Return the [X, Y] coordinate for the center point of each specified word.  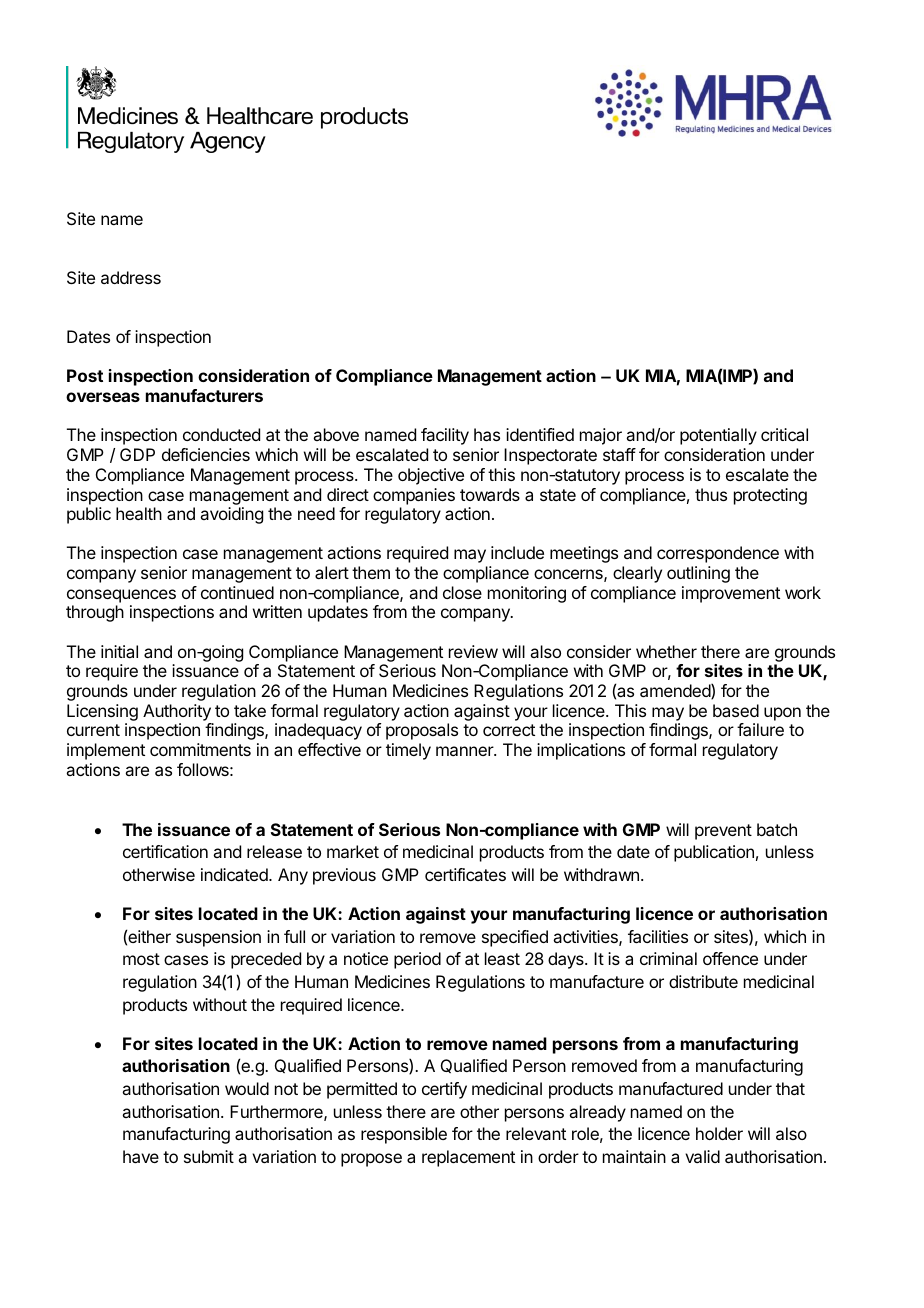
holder [719, 1133]
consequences [121, 596]
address [131, 277]
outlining [698, 574]
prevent [723, 832]
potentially [718, 436]
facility [445, 436]
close [462, 592]
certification [165, 851]
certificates [465, 874]
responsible [404, 1135]
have [141, 1156]
